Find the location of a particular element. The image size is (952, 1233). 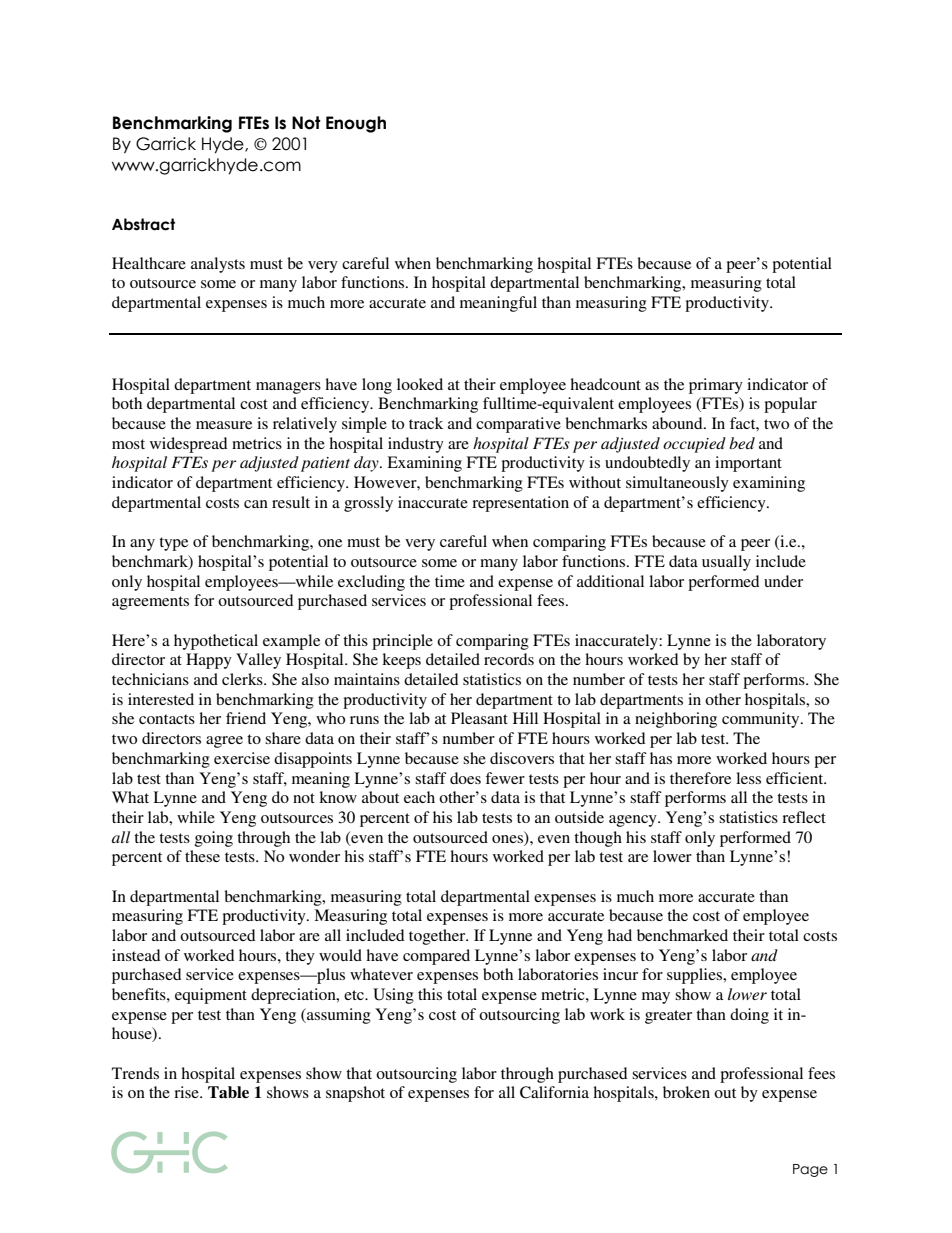

community is located at coordinates (762, 720).
